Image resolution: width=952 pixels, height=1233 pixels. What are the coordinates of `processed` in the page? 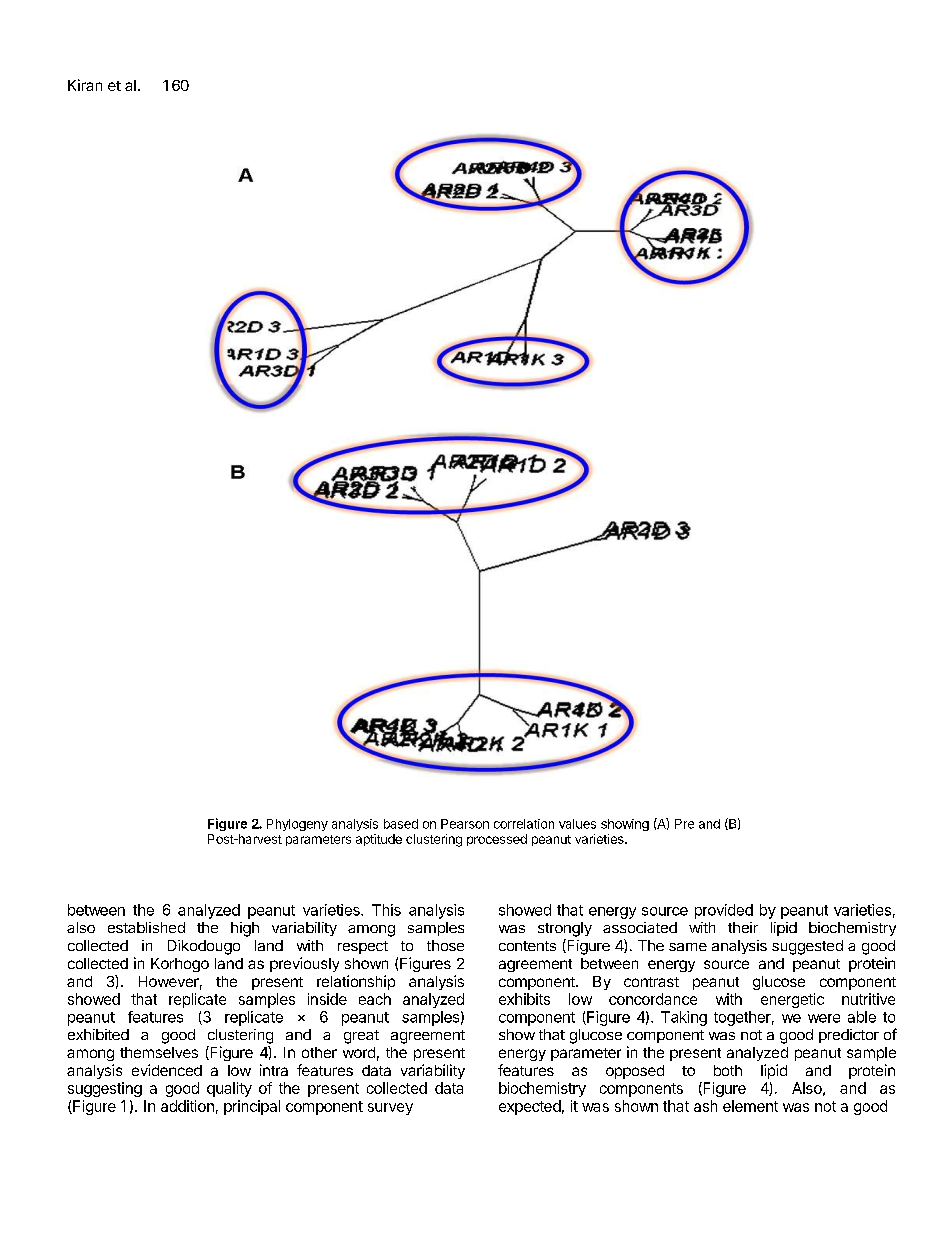 It's located at (497, 840).
